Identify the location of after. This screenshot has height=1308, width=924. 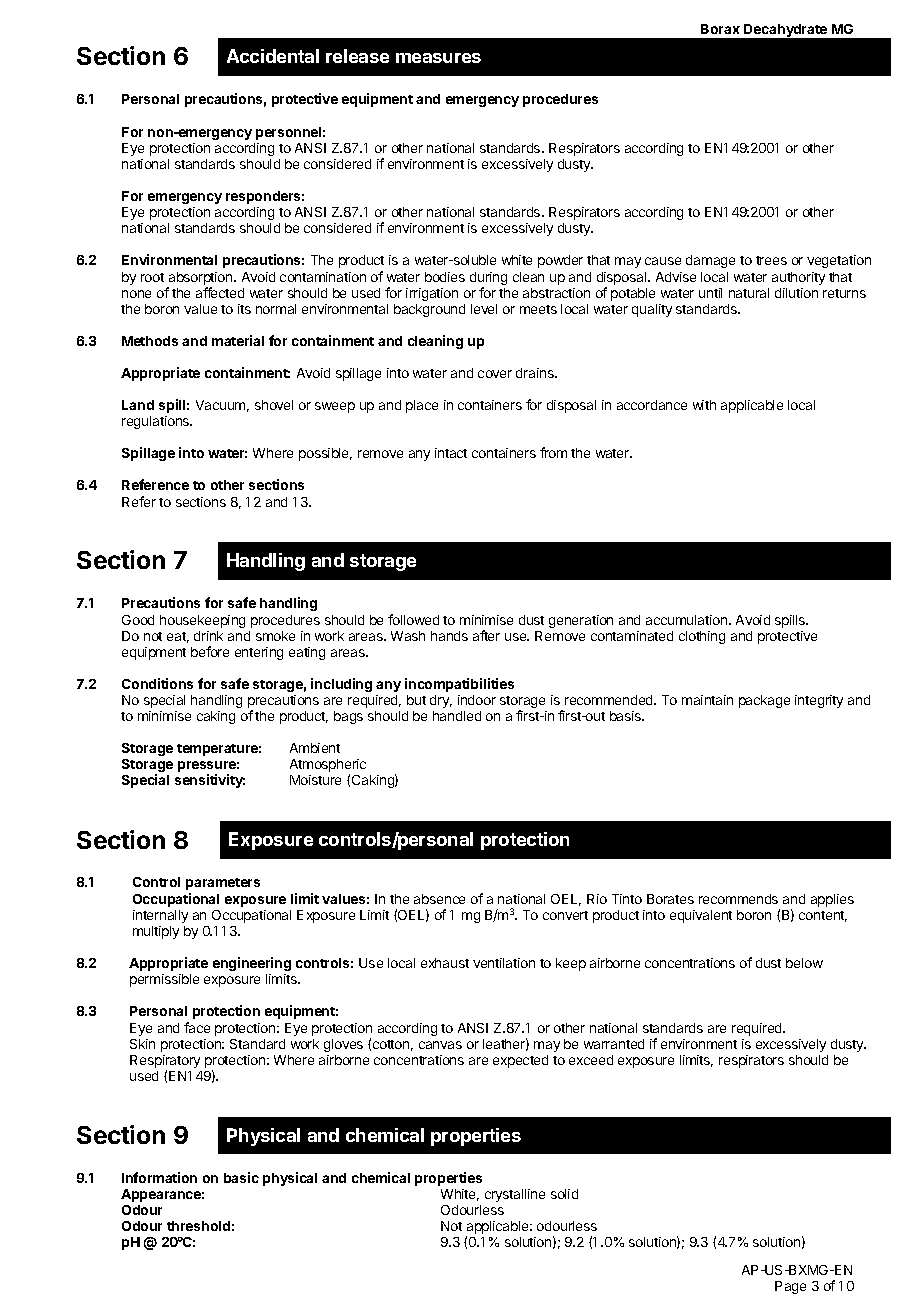
(486, 635).
